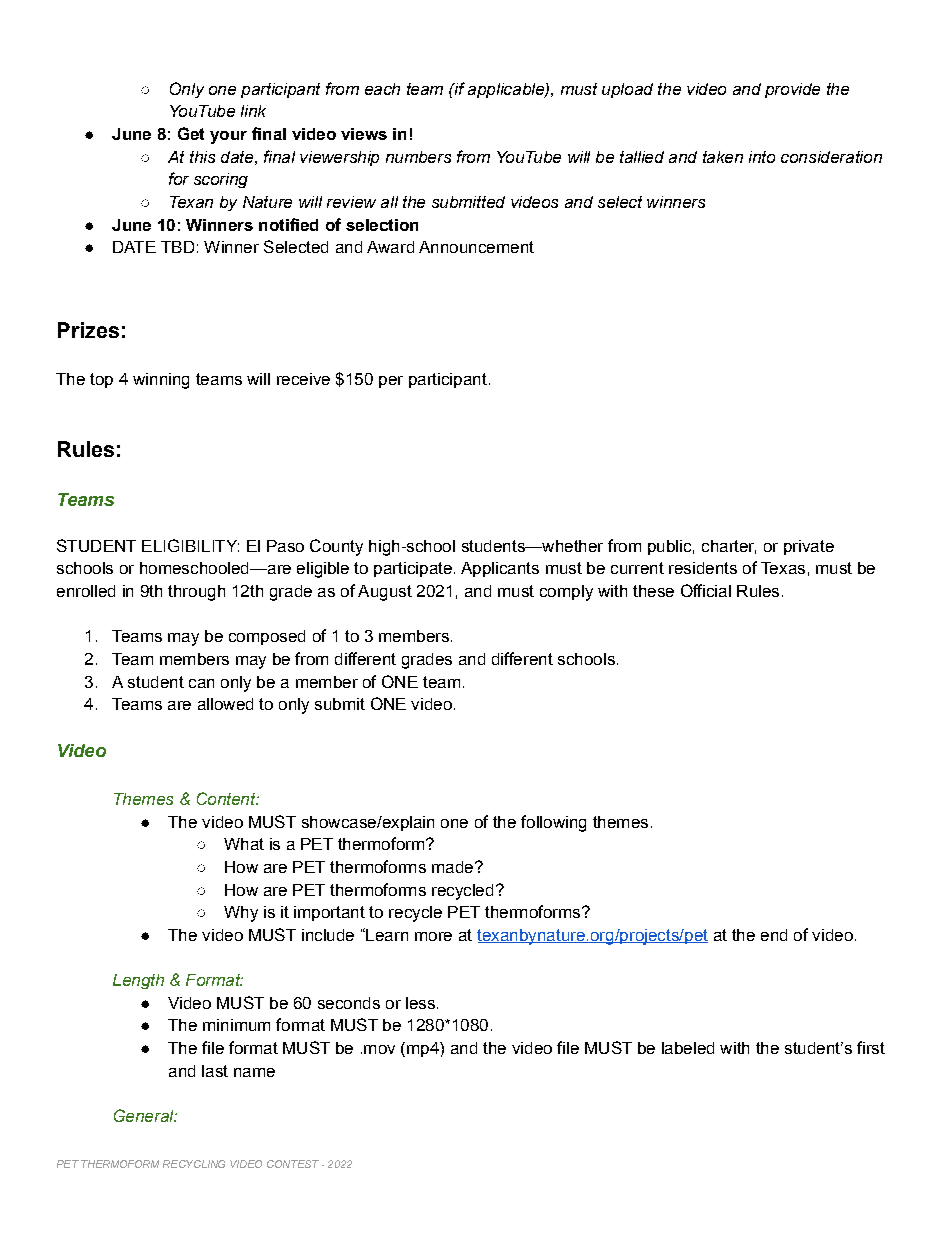 The image size is (952, 1233). I want to click on mov, so click(379, 1049).
